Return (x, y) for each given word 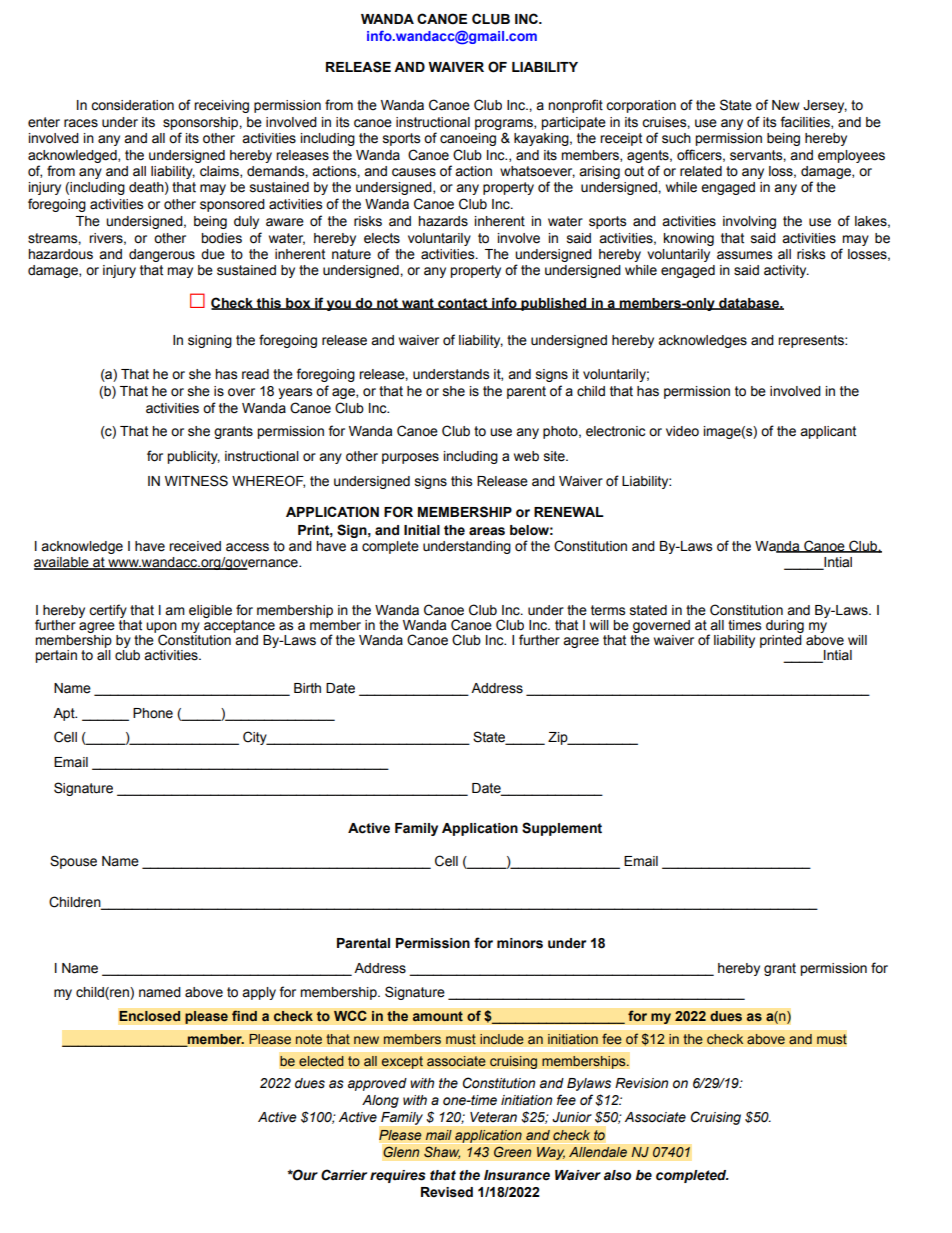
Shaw (442, 1152)
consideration (132, 105)
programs (505, 124)
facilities (806, 122)
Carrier (344, 1175)
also (617, 1175)
